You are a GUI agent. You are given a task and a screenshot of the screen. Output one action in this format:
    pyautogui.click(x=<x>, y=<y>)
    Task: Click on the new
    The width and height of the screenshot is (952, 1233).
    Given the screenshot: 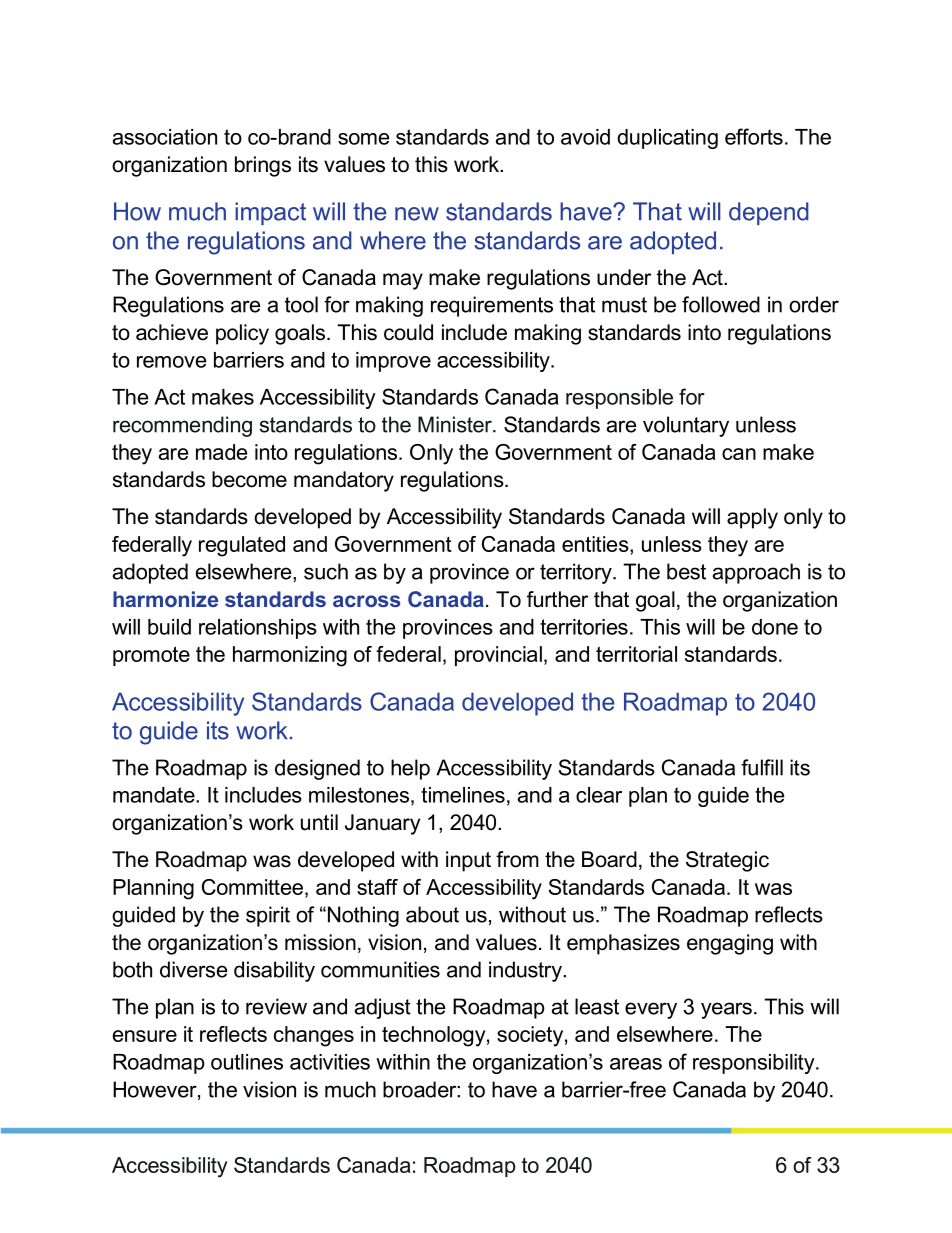 What is the action you would take?
    pyautogui.click(x=417, y=214)
